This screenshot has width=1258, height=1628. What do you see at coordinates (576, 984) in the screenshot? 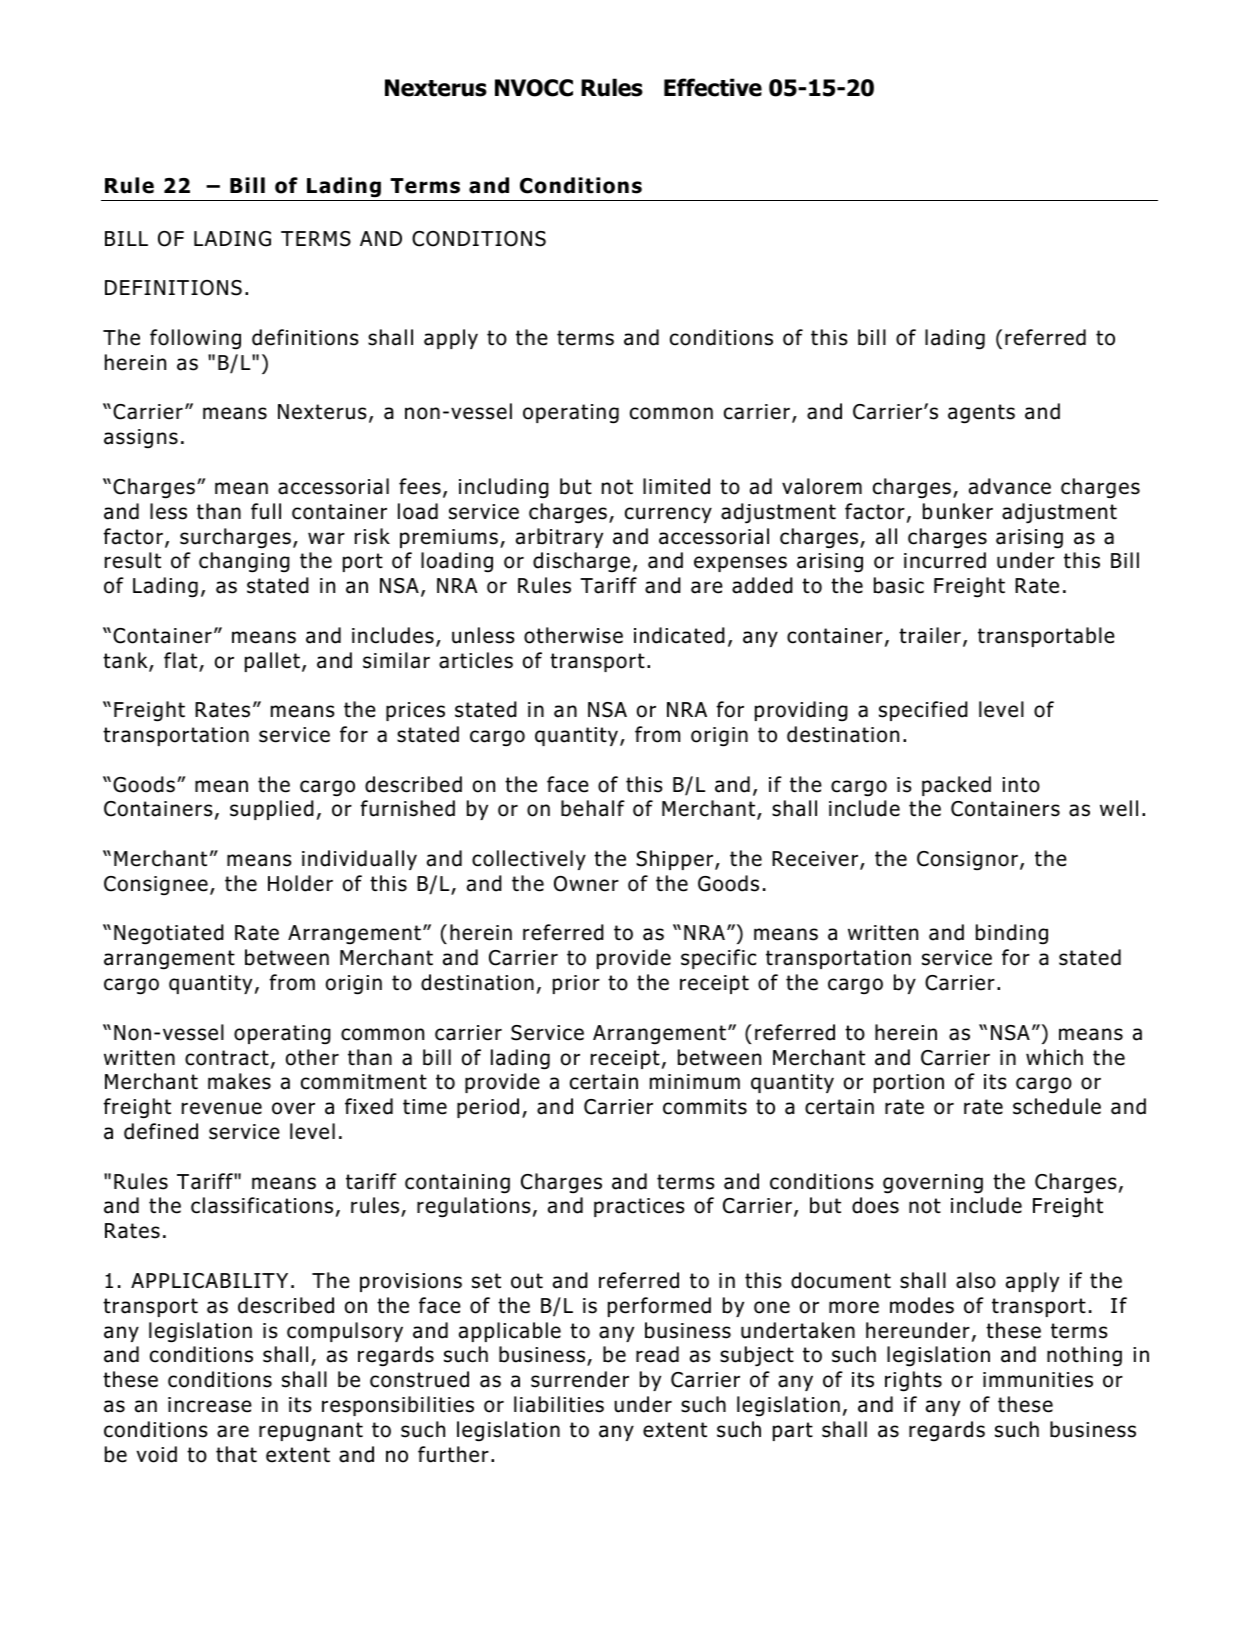
I see `prior` at bounding box center [576, 984].
